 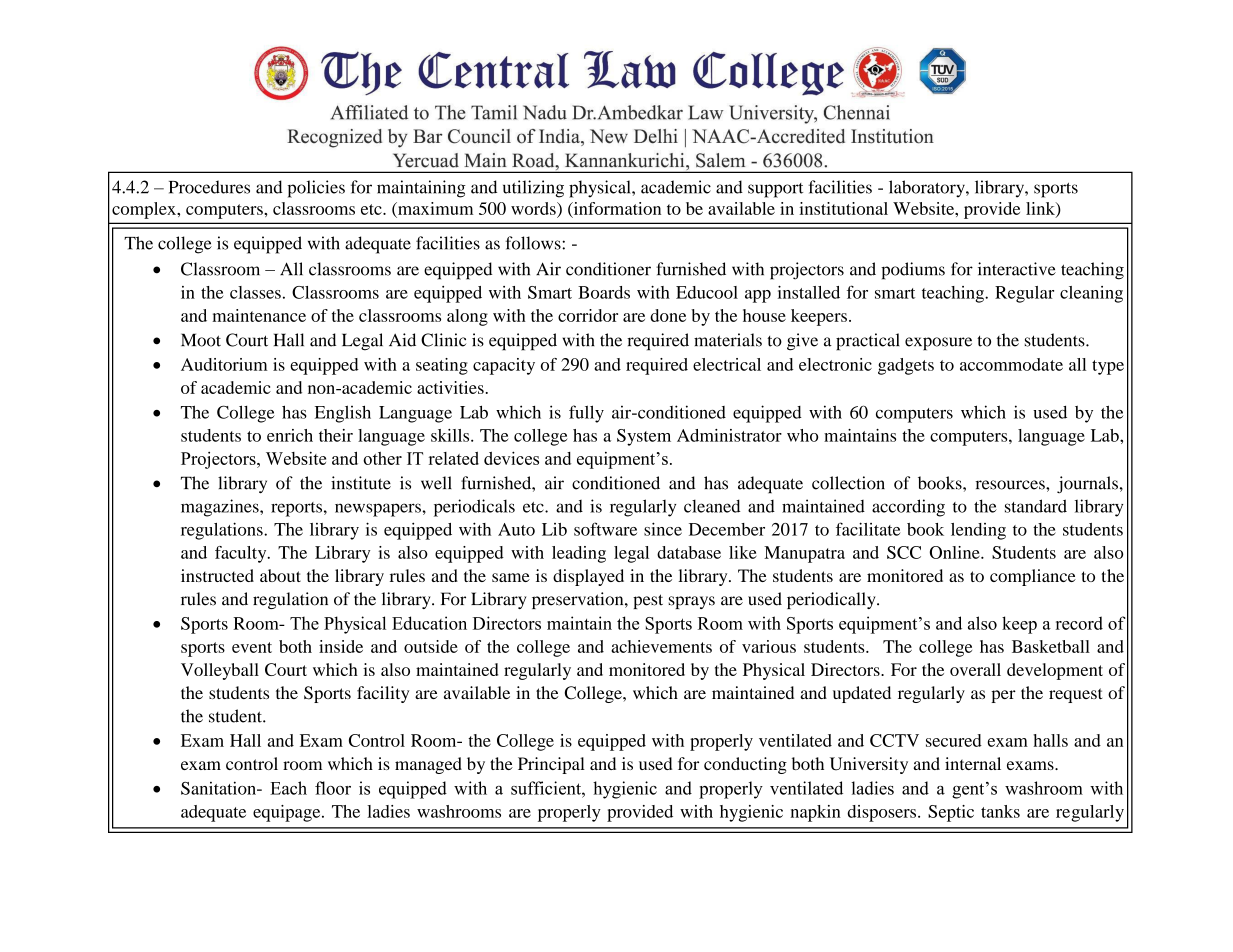 I want to click on words, so click(x=534, y=208).
